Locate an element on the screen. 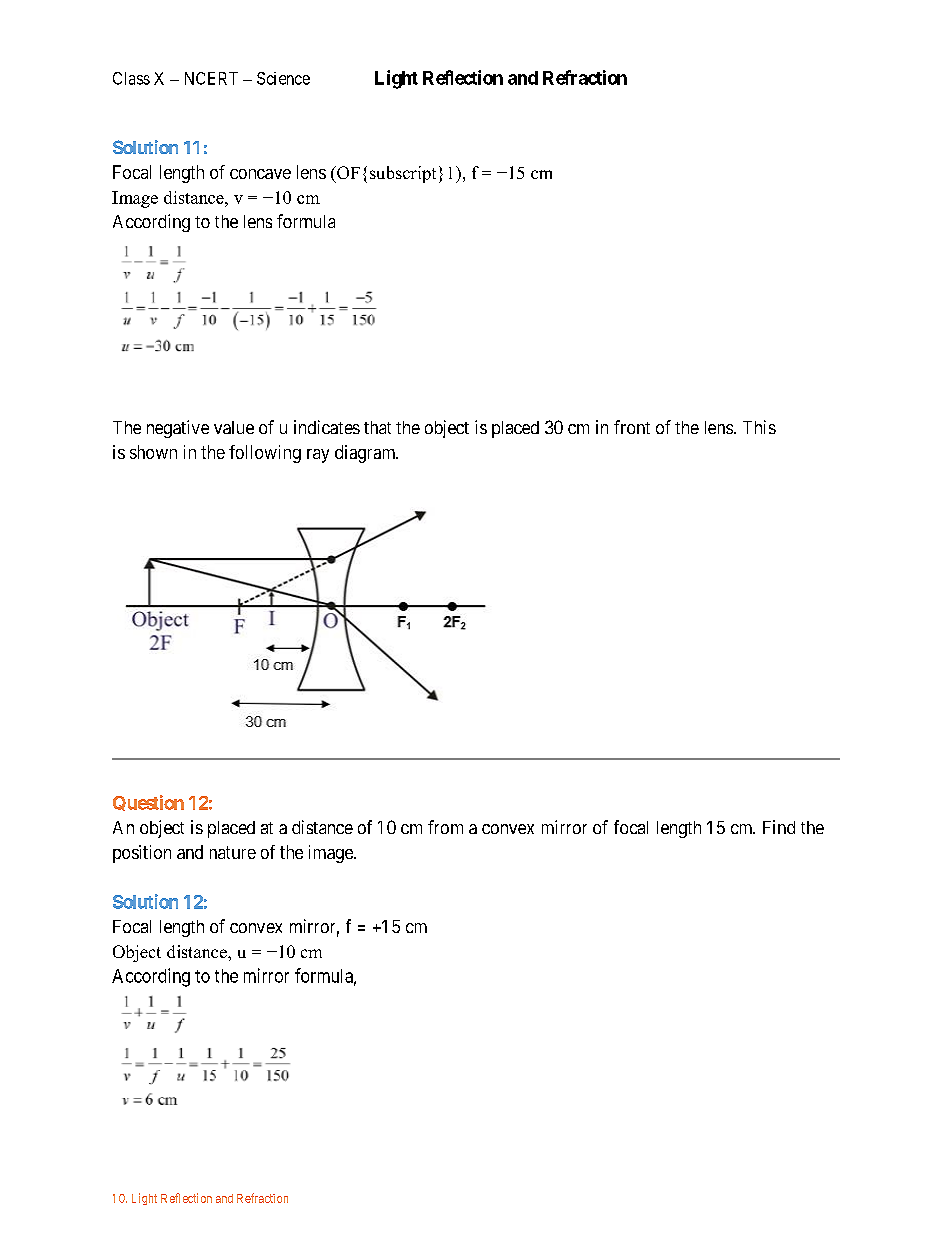 Image resolution: width=952 pixels, height=1233 pixels. that is located at coordinates (377, 427).
